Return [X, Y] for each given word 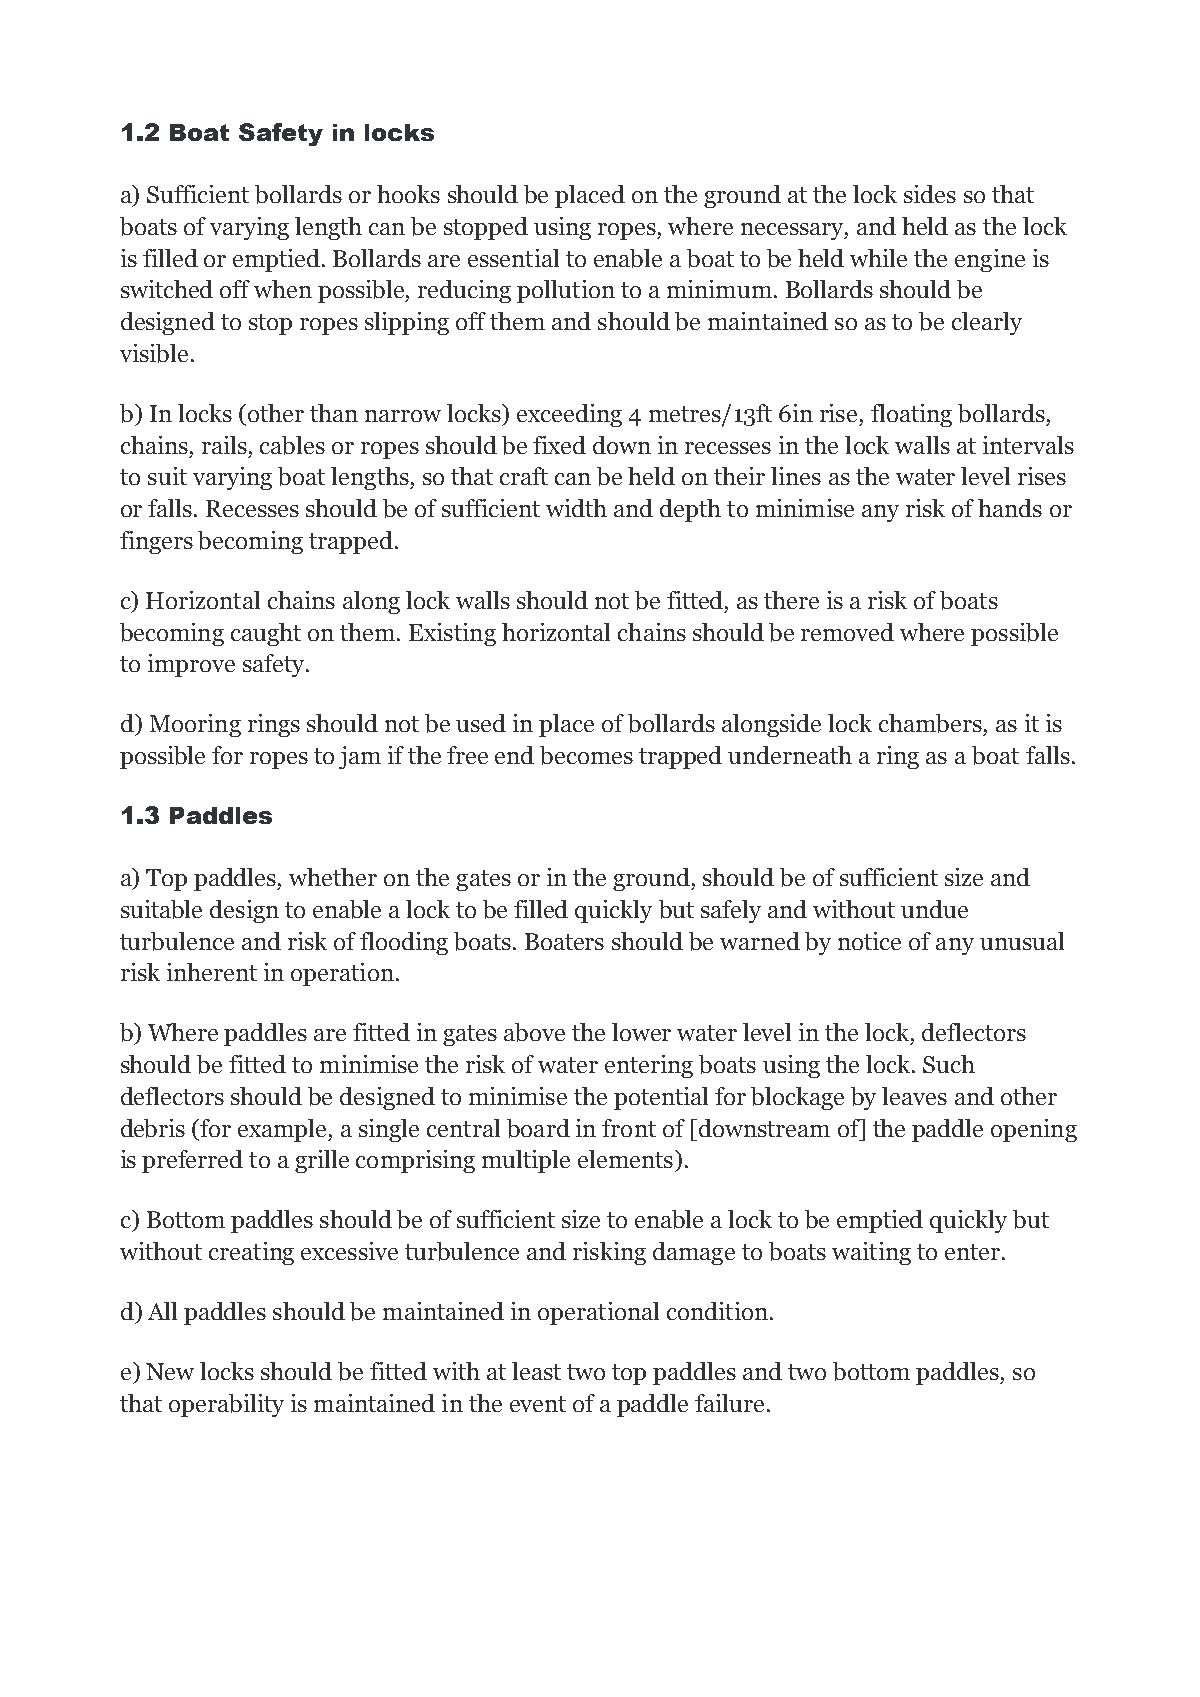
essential [513, 258]
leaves [914, 1096]
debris [153, 1128]
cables [292, 445]
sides [930, 194]
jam [360, 757]
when [283, 289]
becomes [586, 755]
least [536, 1371]
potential [661, 1098]
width [576, 508]
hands [1010, 508]
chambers [930, 723]
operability [226, 1405]
